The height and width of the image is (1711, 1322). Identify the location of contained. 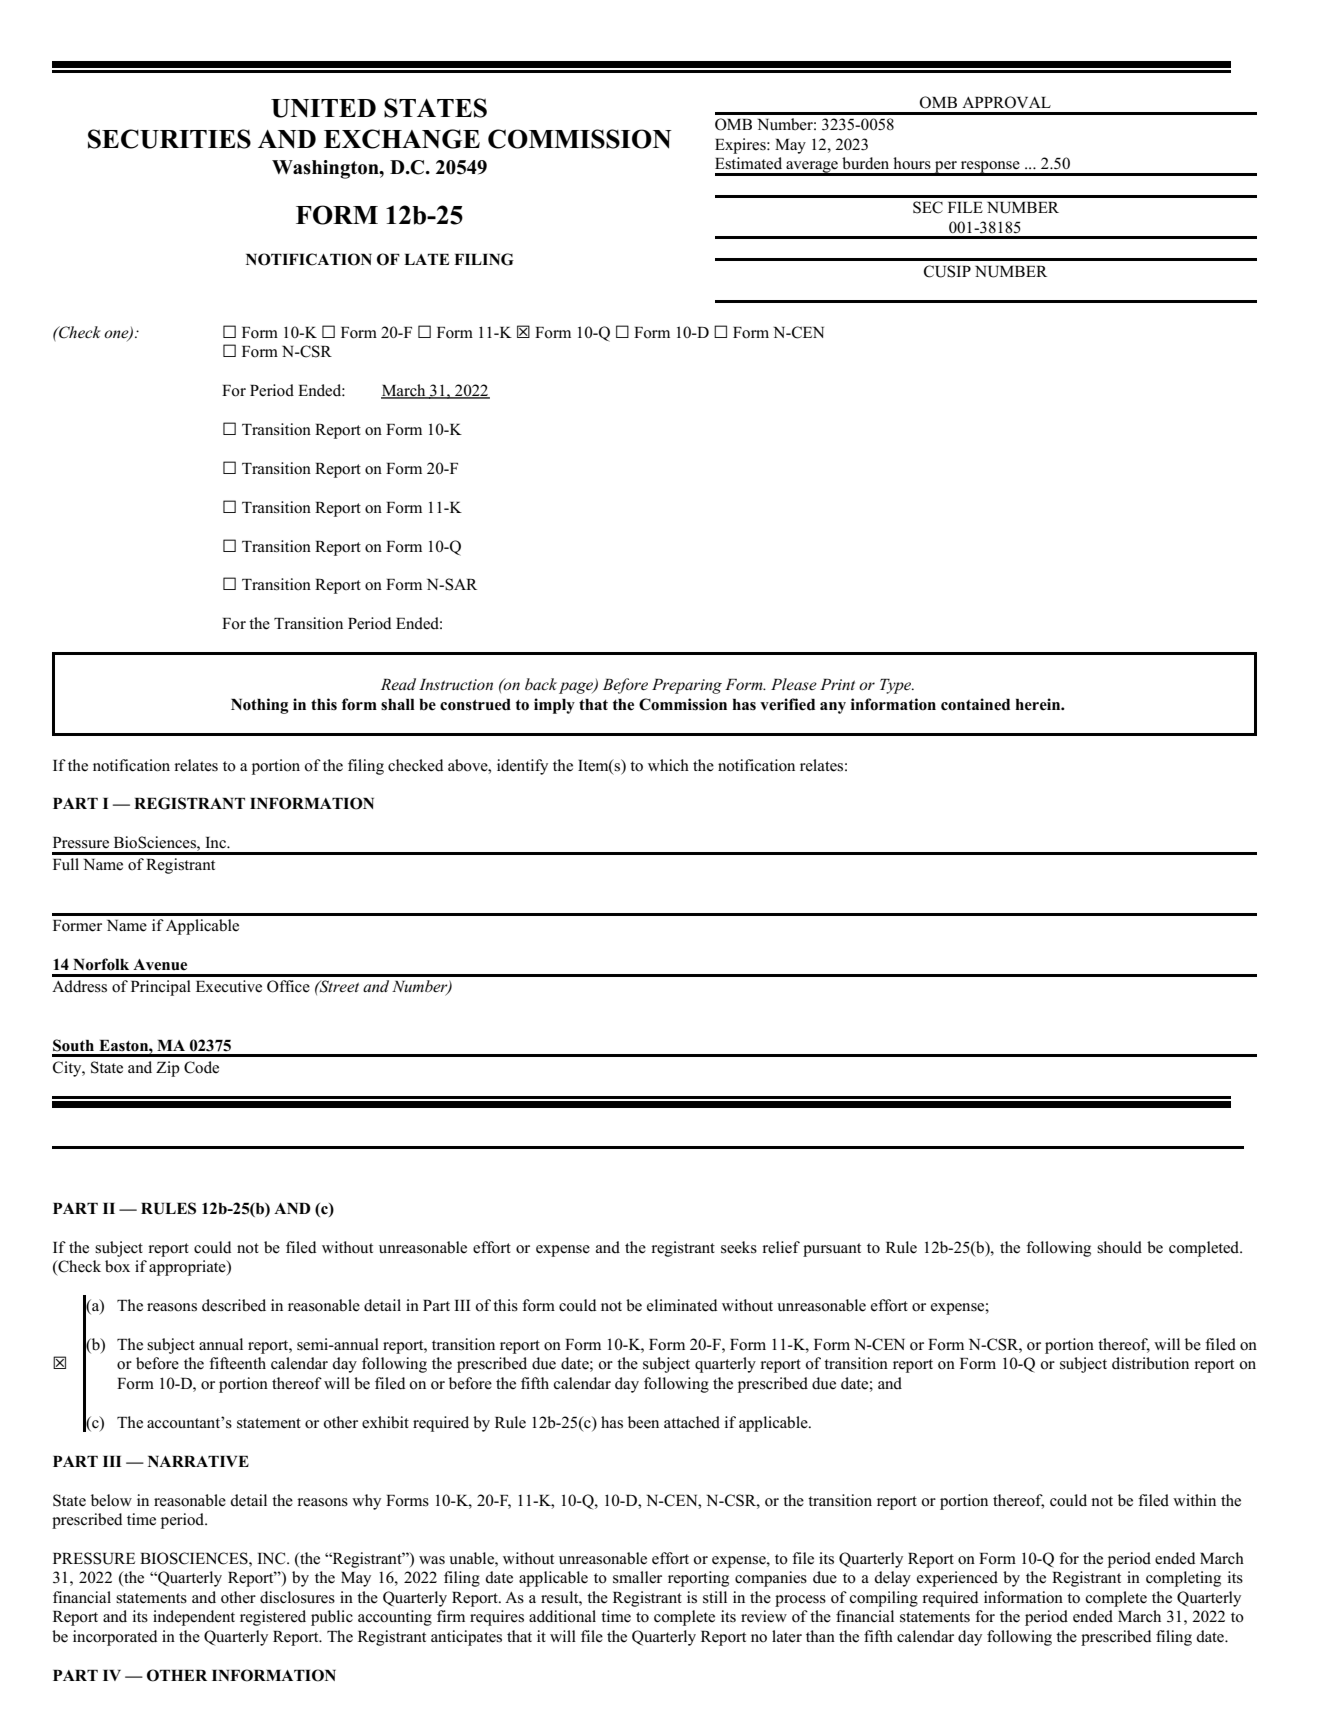
(975, 704).
